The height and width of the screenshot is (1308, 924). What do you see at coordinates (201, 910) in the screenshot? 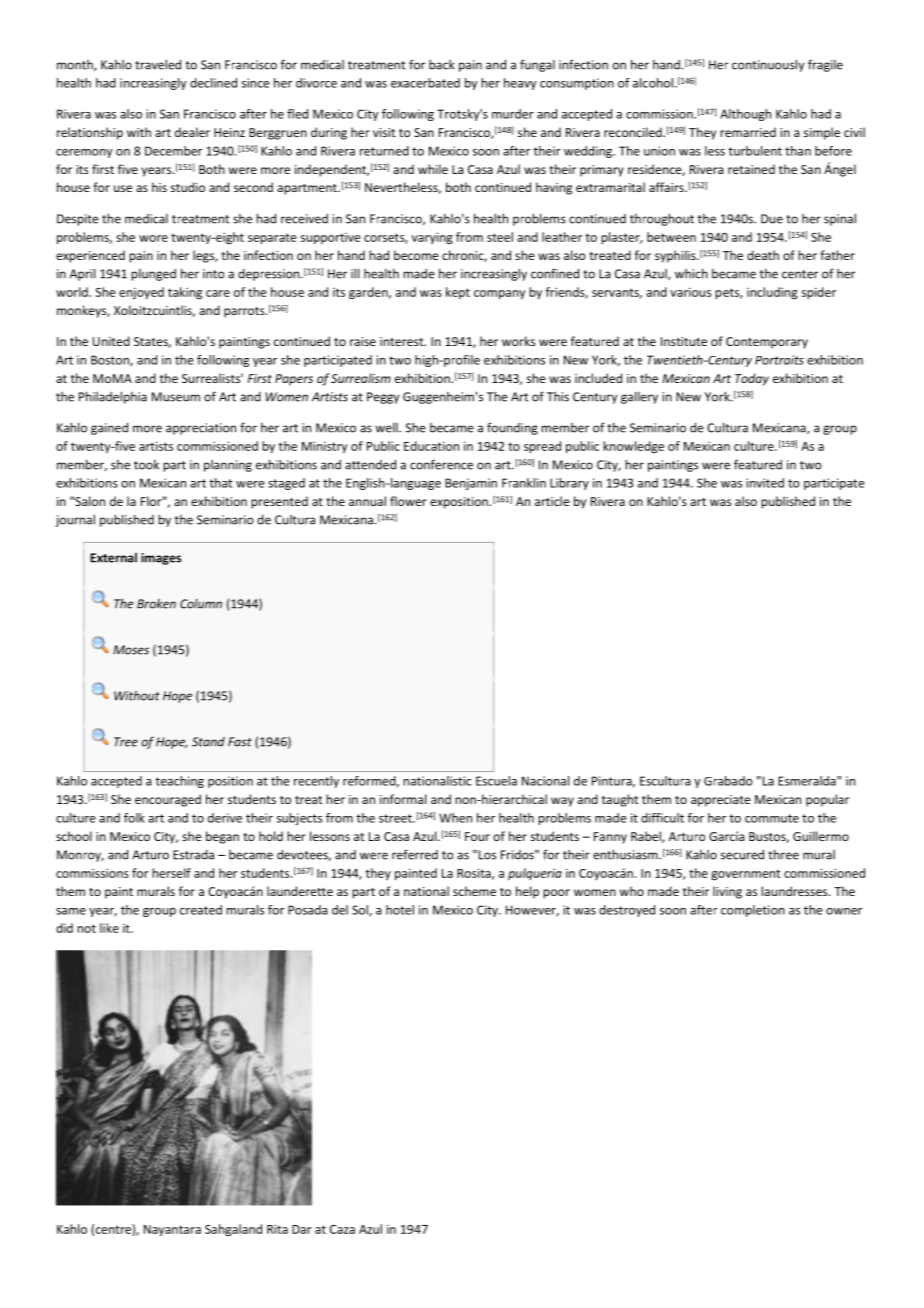
I see `created` at bounding box center [201, 910].
